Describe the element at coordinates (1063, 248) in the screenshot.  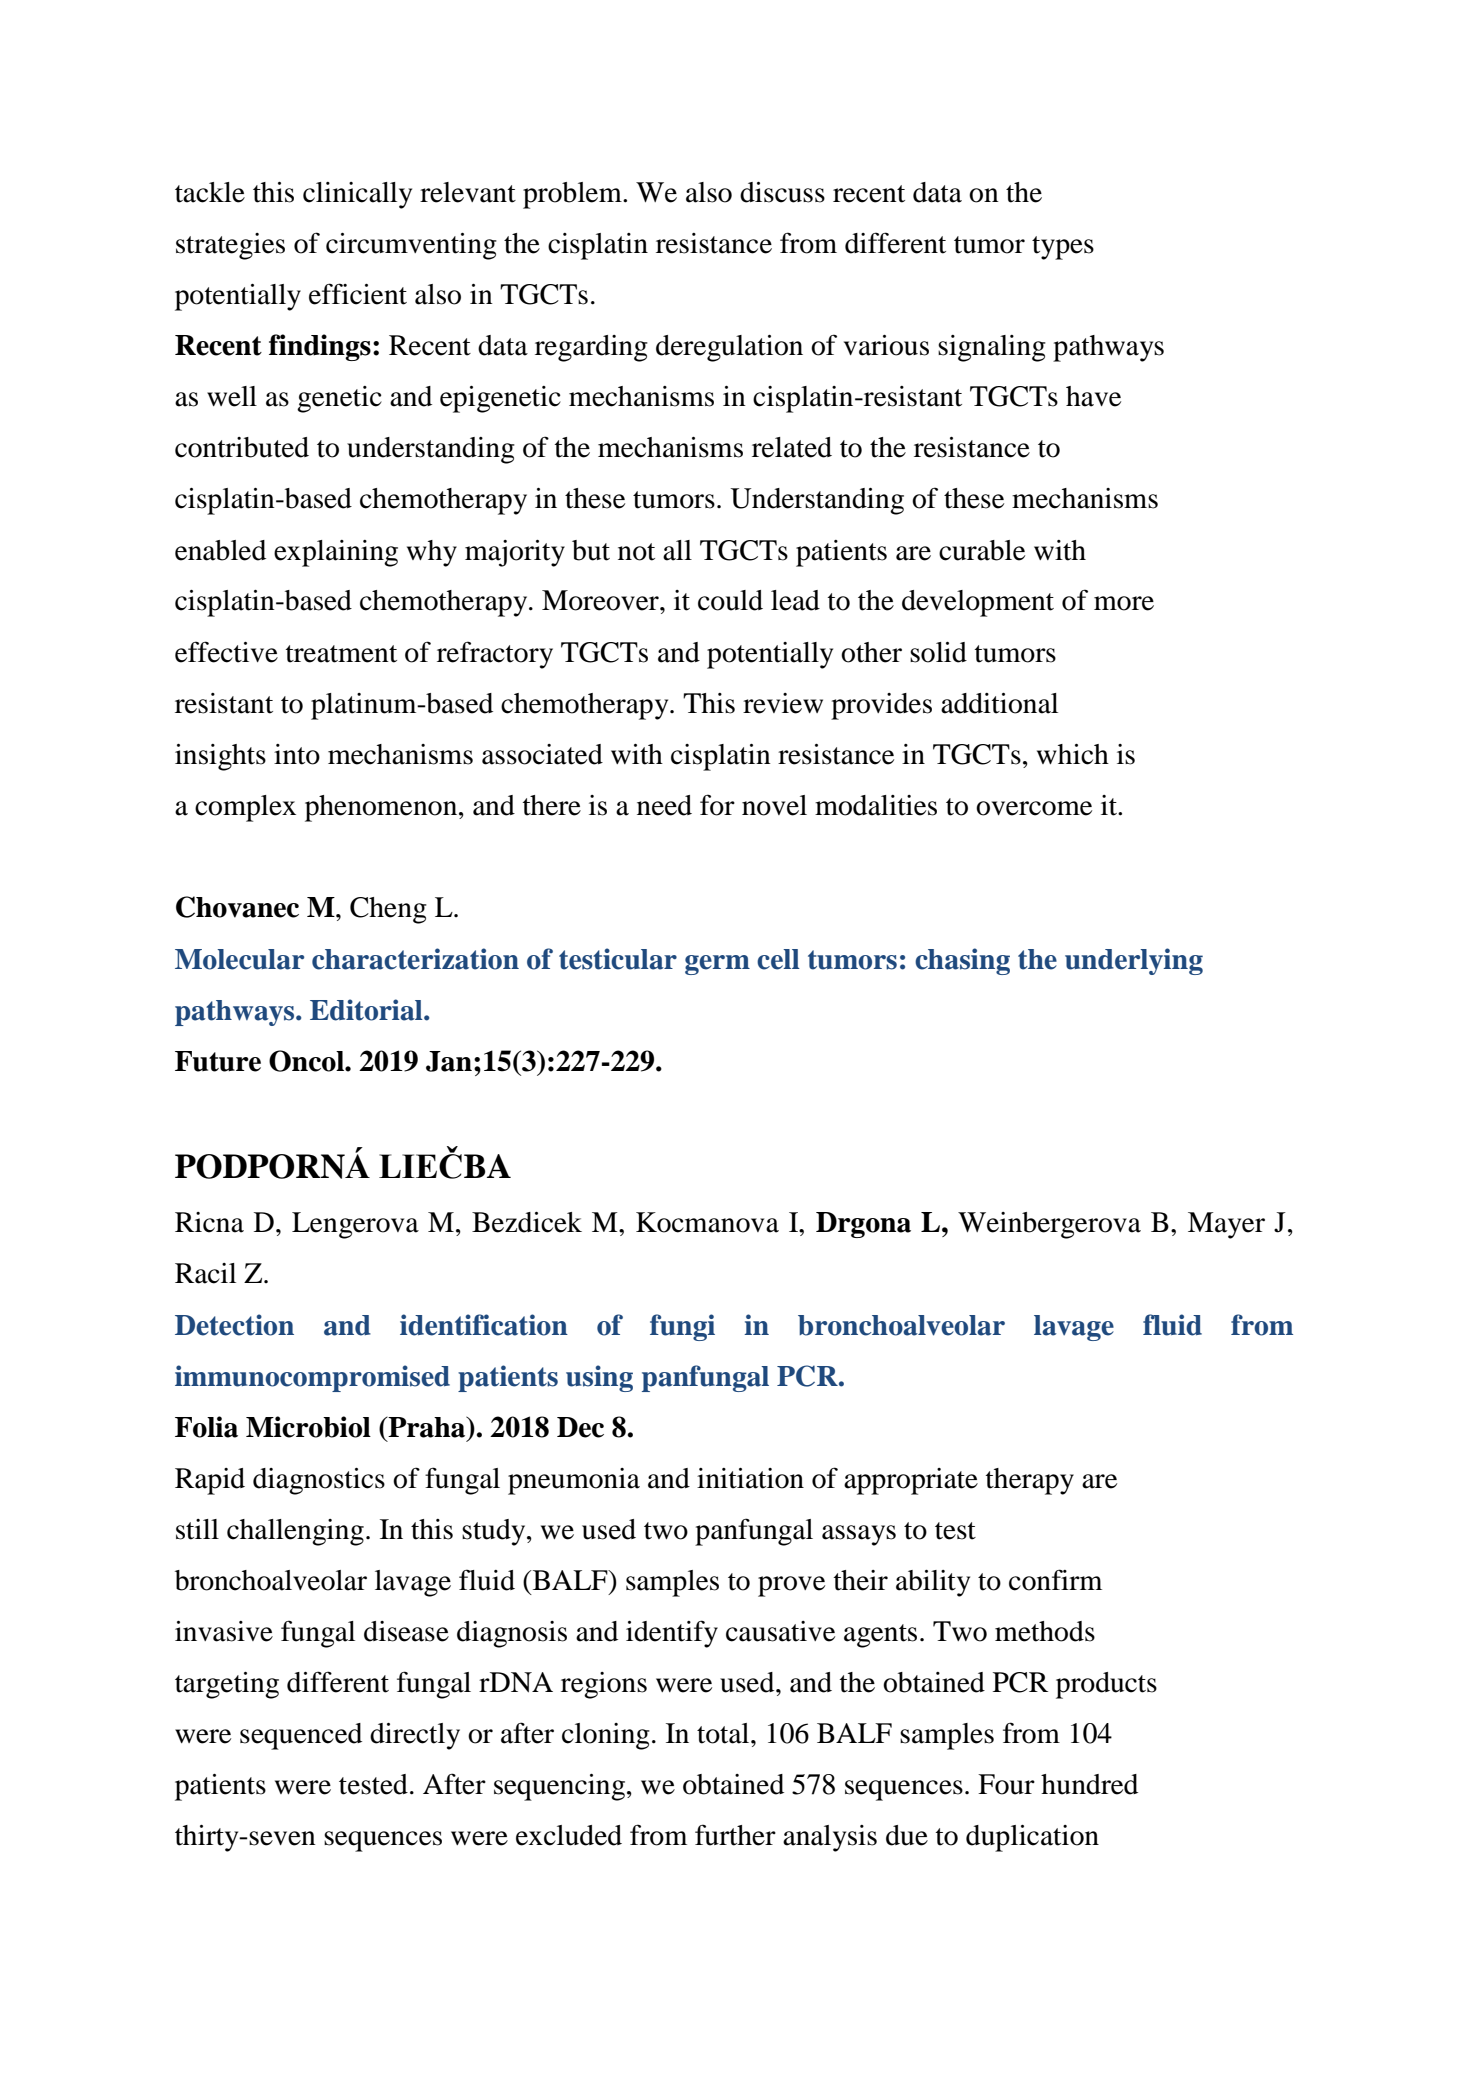
I see `types` at that location.
